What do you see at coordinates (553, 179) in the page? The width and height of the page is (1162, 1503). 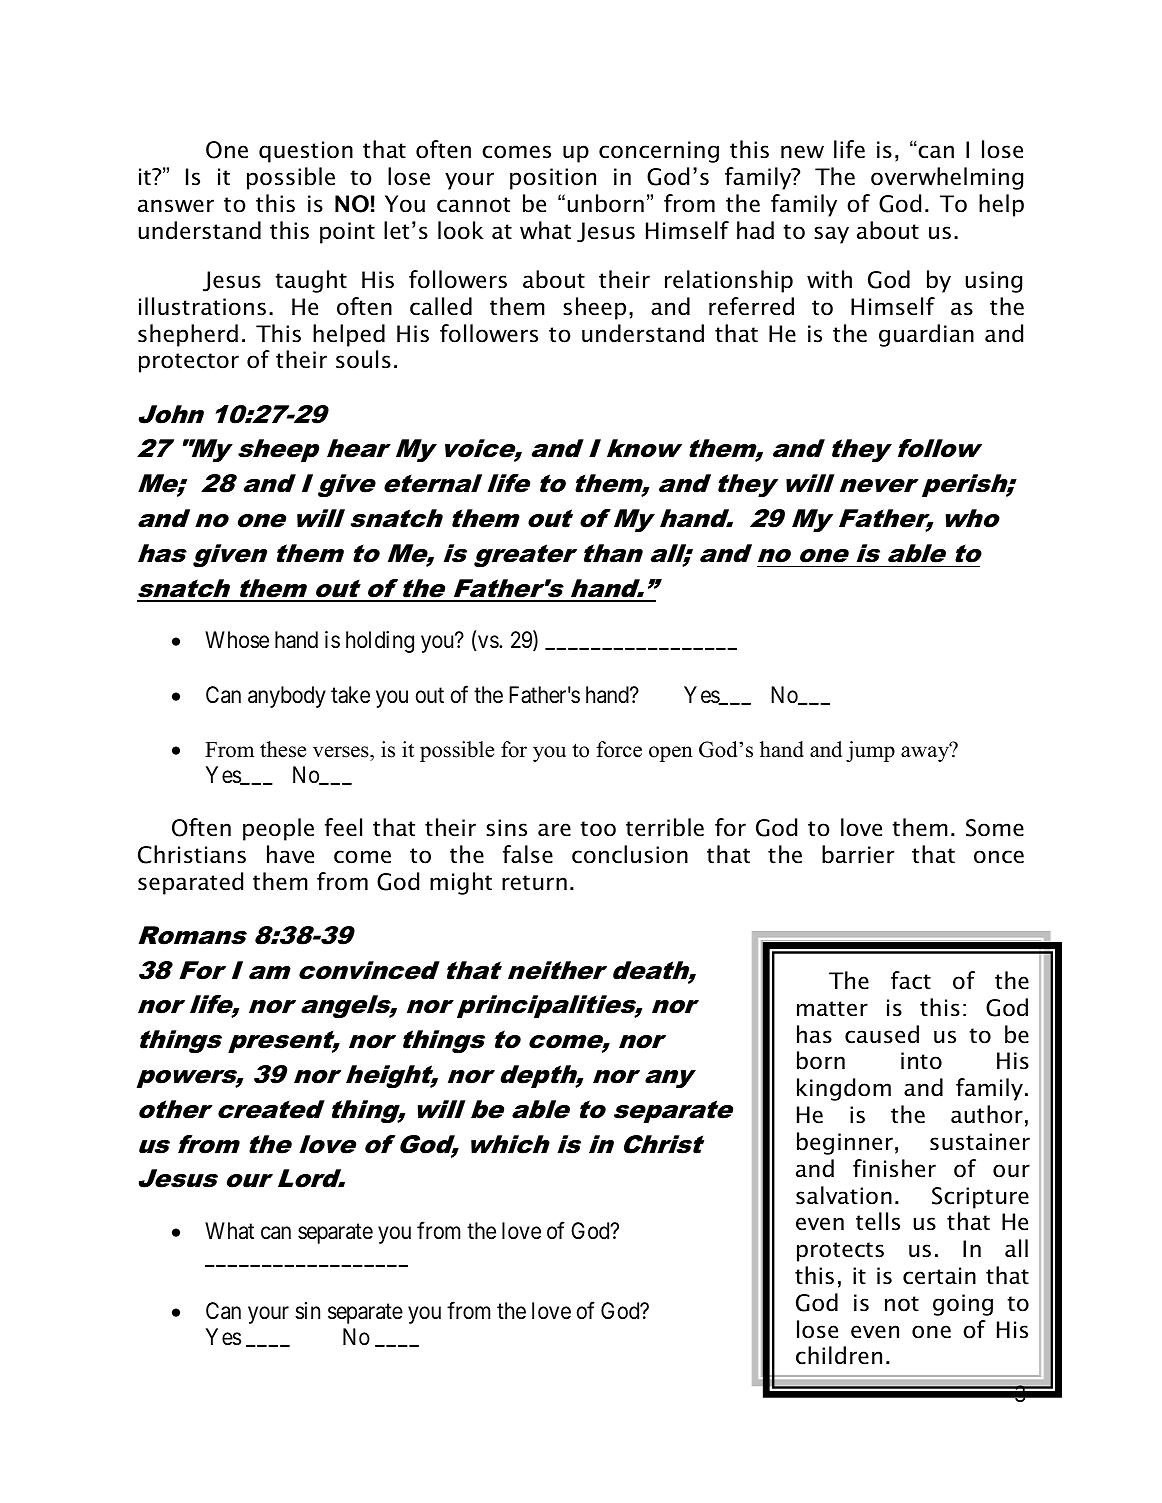 I see `position` at bounding box center [553, 179].
